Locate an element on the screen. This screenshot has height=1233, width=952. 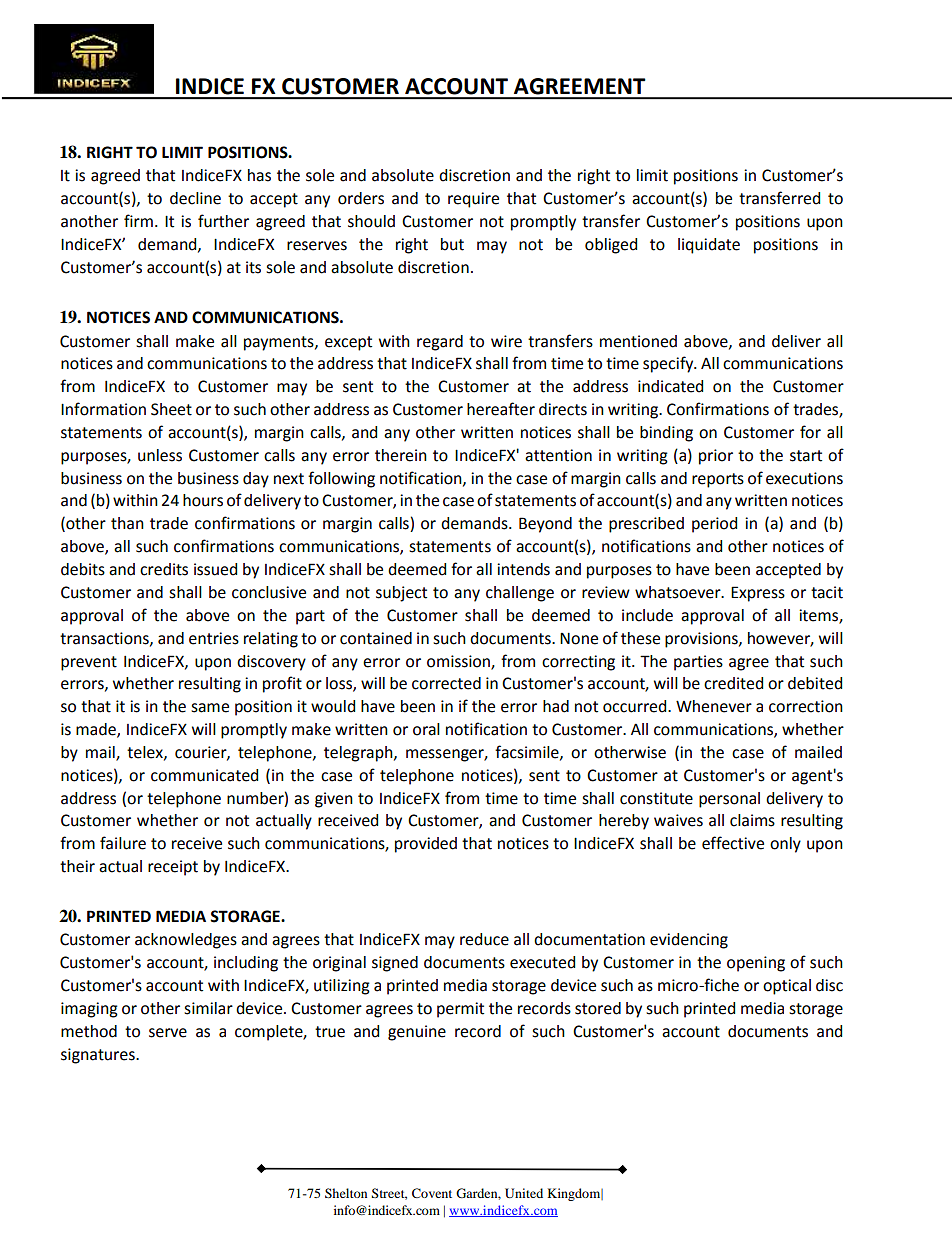
signatures is located at coordinates (99, 1056).
